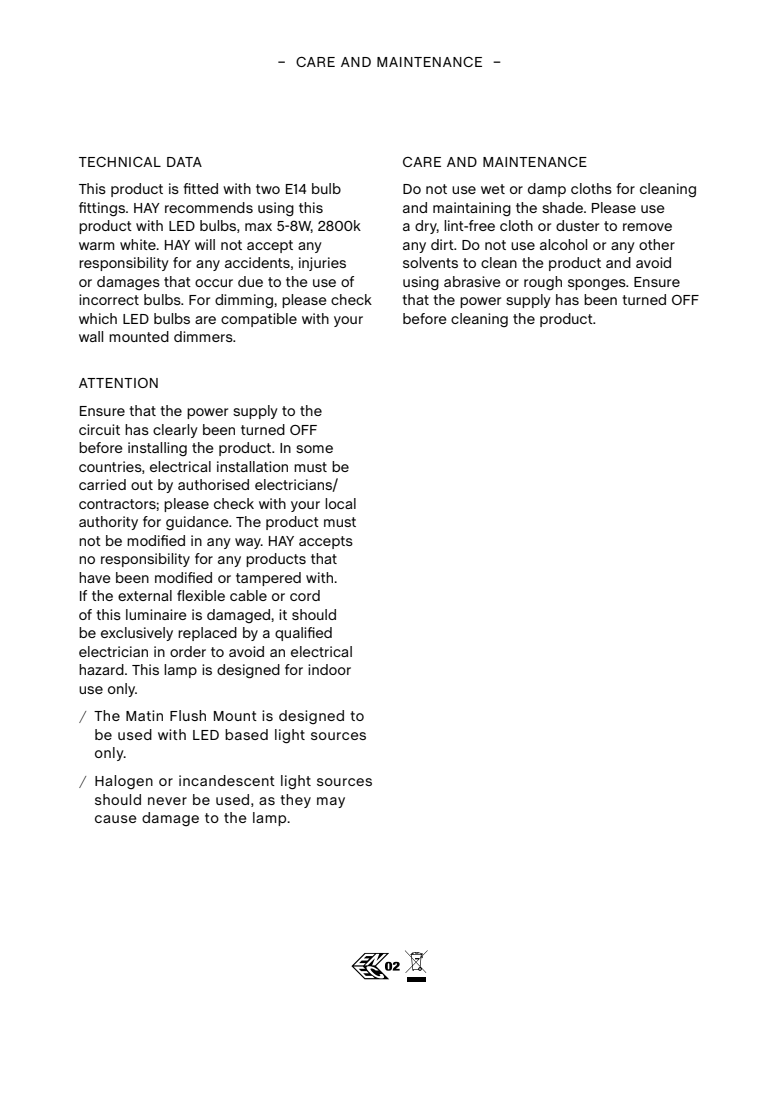  Describe the element at coordinates (184, 162) in the screenshot. I see `DATA` at that location.
